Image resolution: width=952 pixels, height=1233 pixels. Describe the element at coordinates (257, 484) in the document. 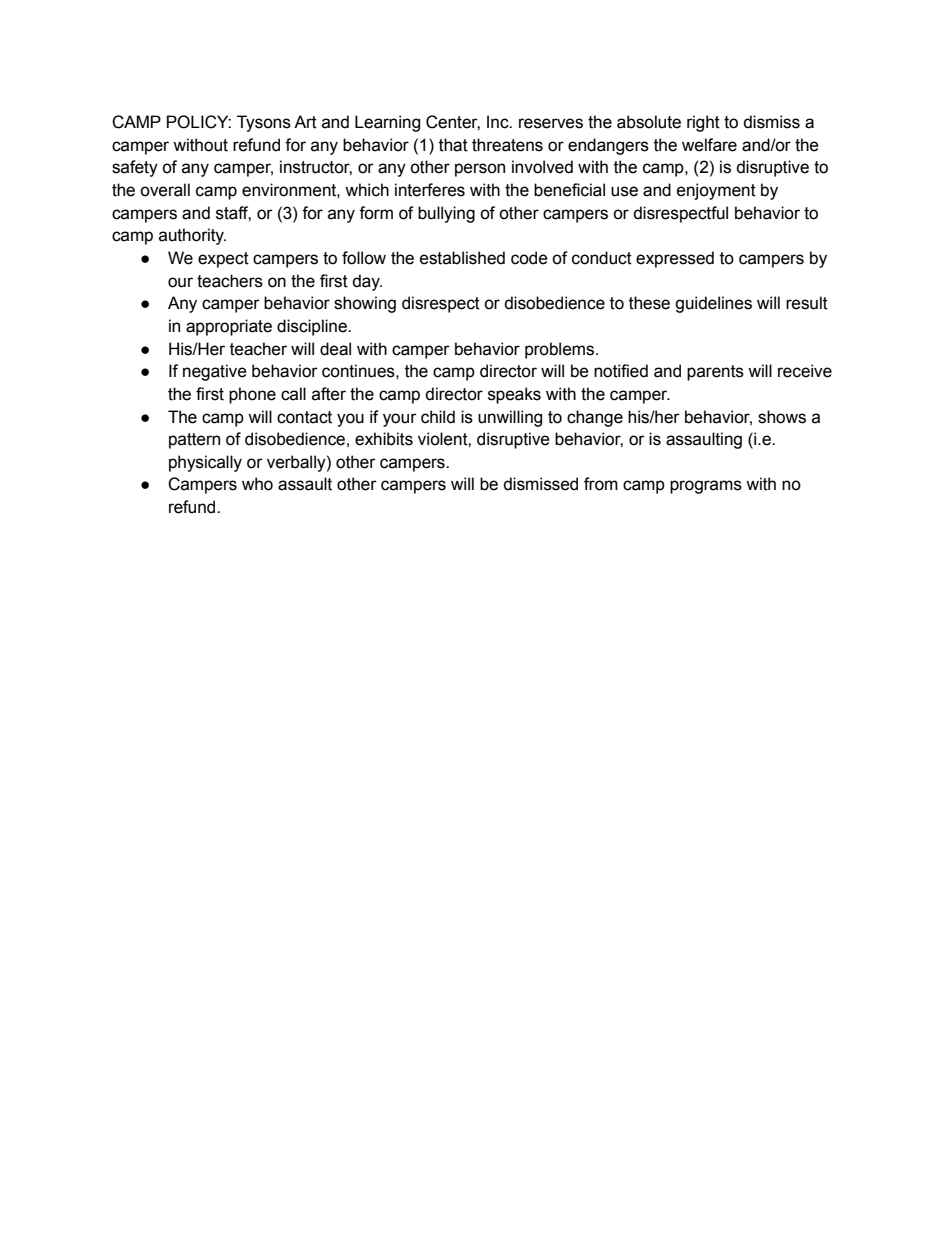

I see `who` at that location.
